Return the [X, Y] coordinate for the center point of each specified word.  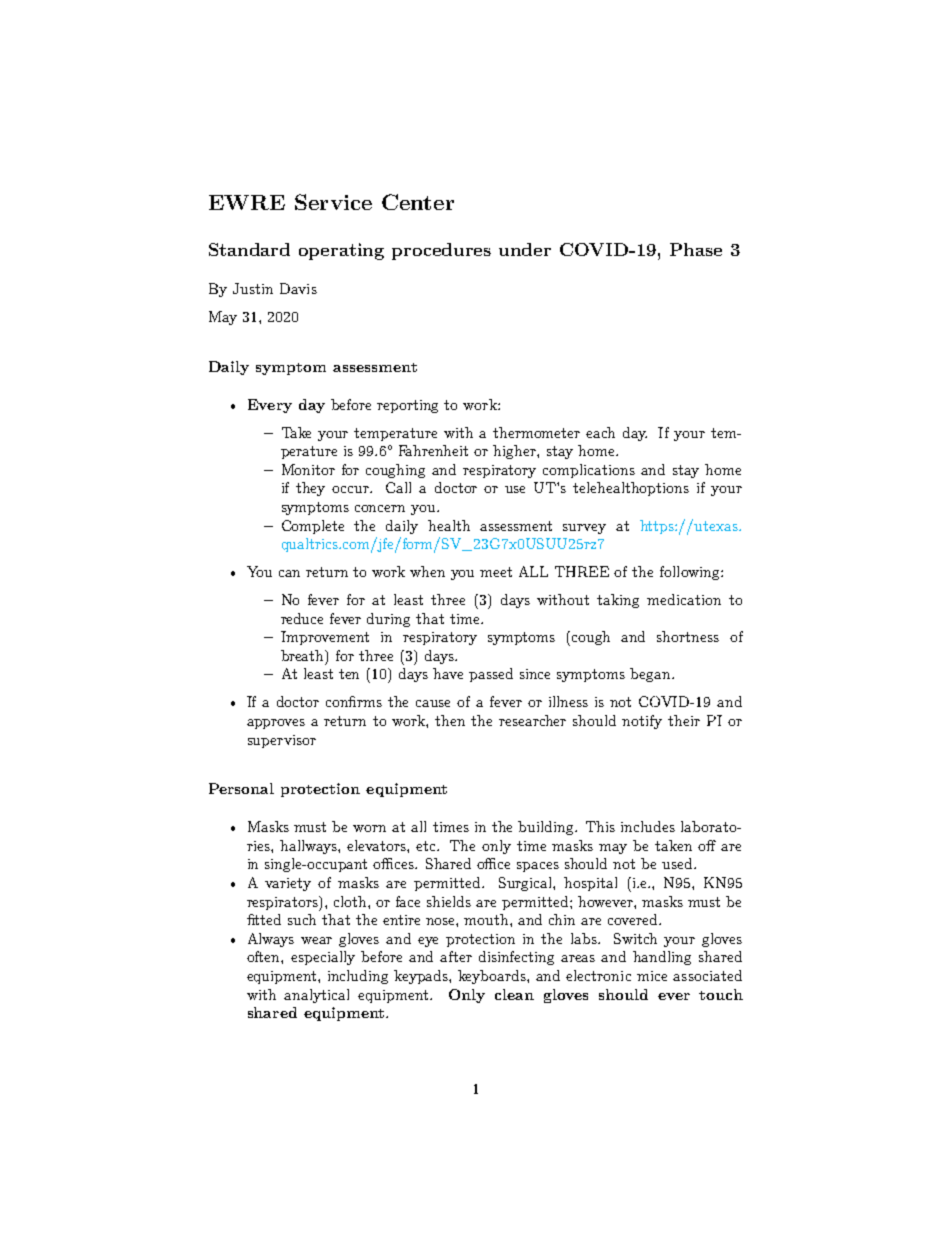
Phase [696, 249]
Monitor [308, 469]
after [456, 956]
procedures [441, 251]
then [450, 720]
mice [652, 976]
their [684, 720]
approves [276, 724]
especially [323, 958]
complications [589, 471]
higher [515, 452]
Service [333, 202]
